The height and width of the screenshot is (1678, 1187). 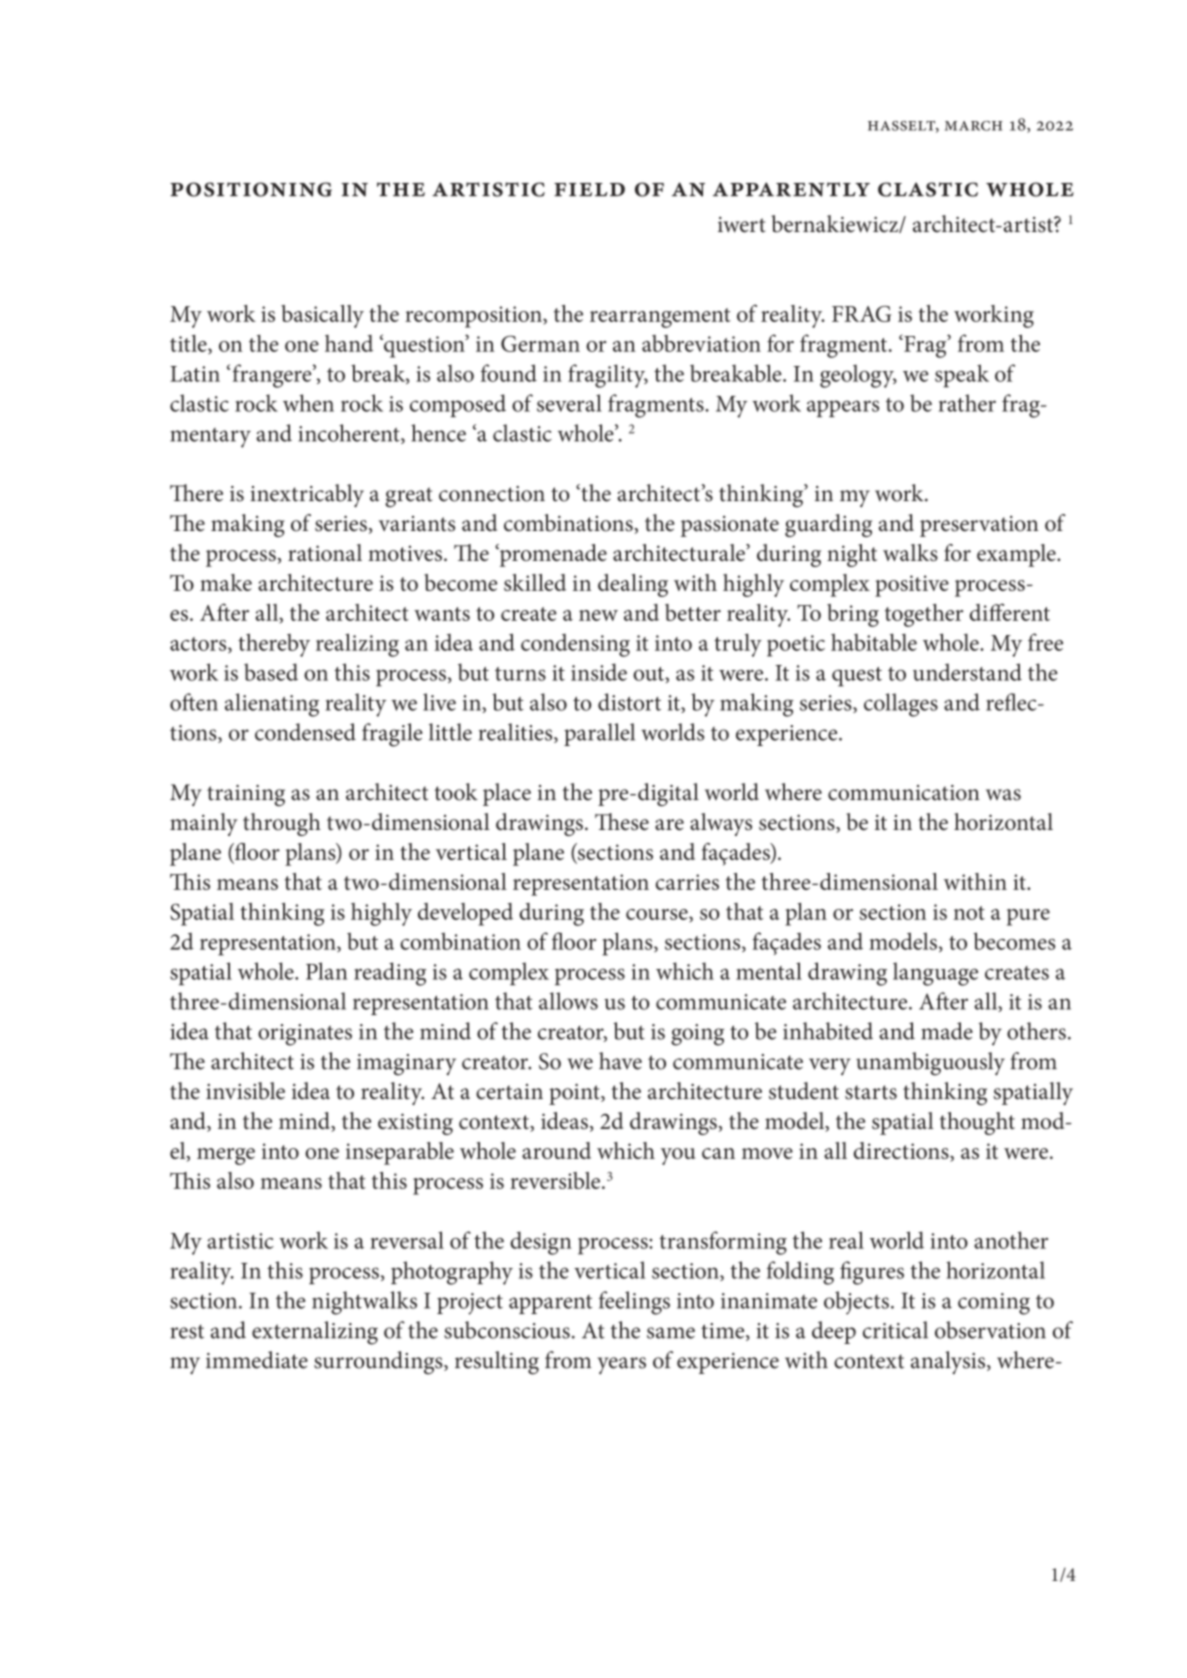 What do you see at coordinates (974, 126) in the screenshot?
I see `march` at bounding box center [974, 126].
